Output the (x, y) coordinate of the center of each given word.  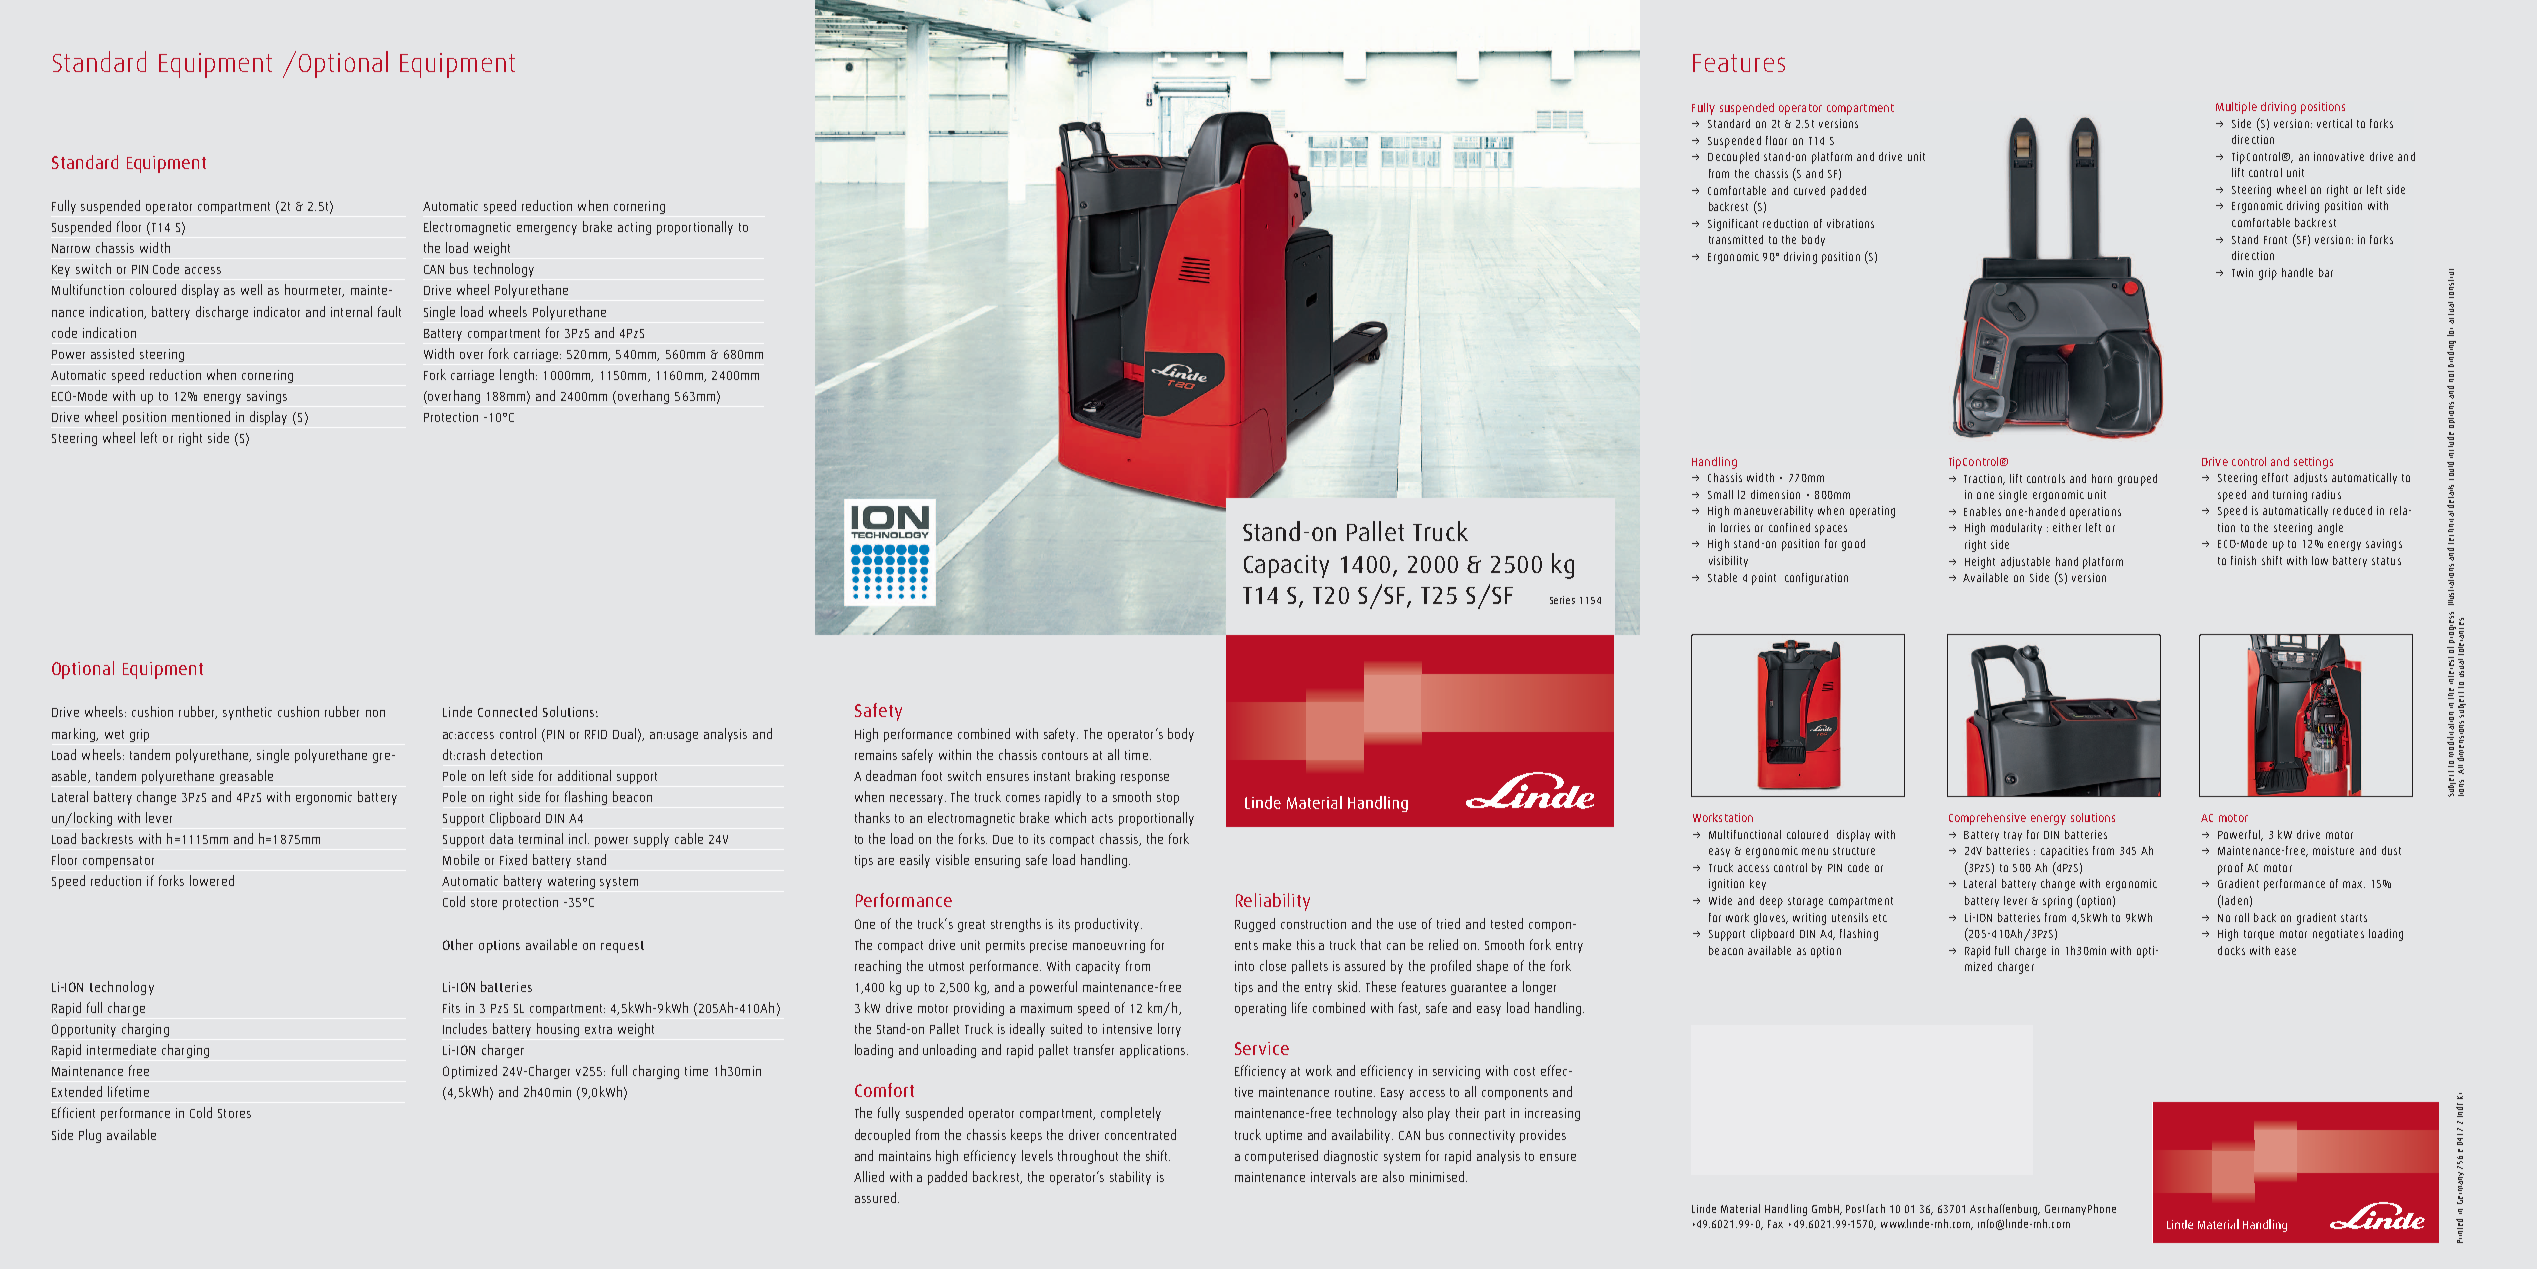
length (518, 376)
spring (2057, 902)
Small (1720, 494)
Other (458, 944)
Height (1980, 563)
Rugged (1255, 925)
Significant (1733, 225)
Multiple (2236, 108)
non (375, 713)
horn (2102, 478)
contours (1065, 755)
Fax (1775, 1224)
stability (1130, 1178)
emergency (547, 230)
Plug (90, 1136)
